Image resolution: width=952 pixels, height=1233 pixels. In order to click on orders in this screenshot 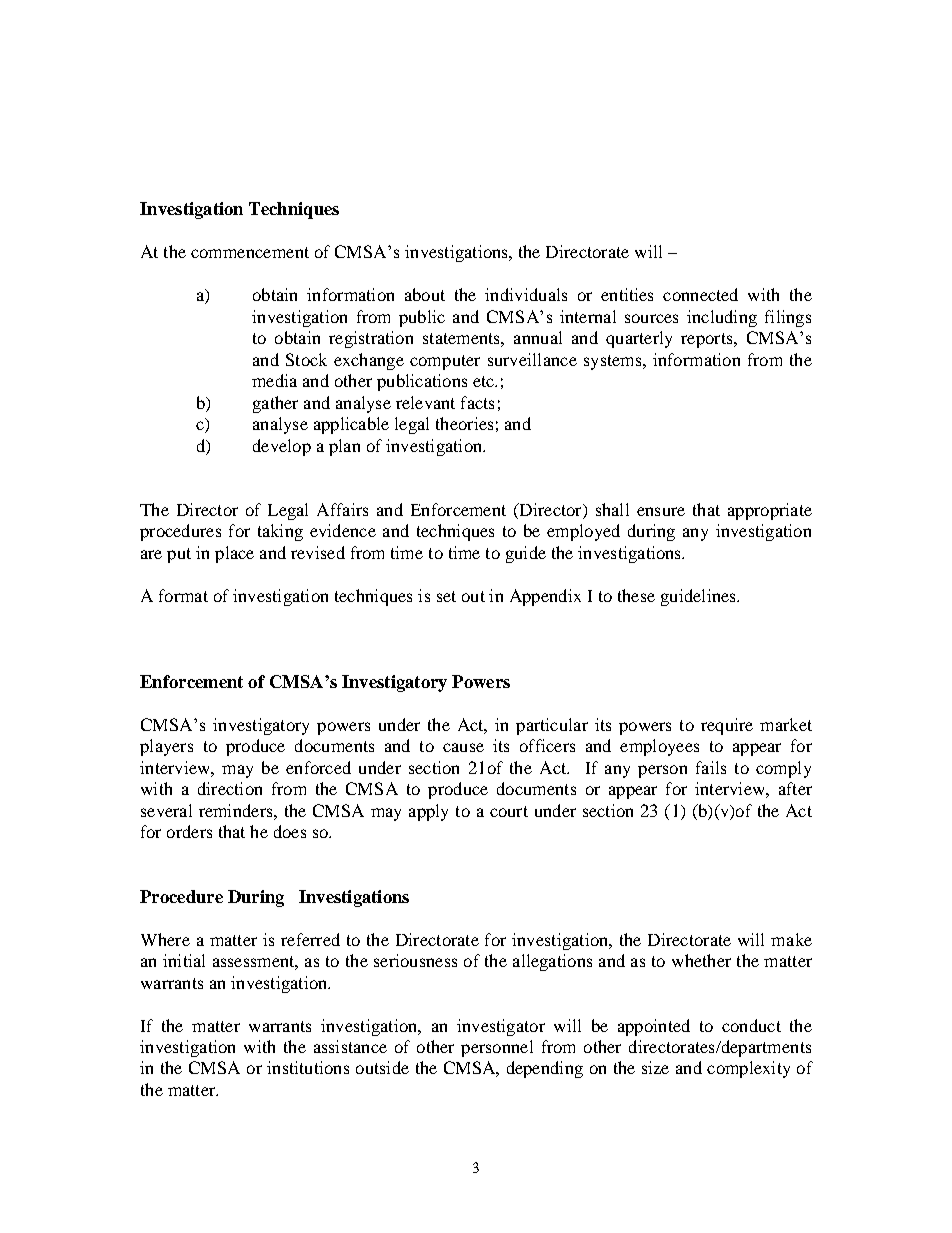, I will do `click(189, 831)`.
